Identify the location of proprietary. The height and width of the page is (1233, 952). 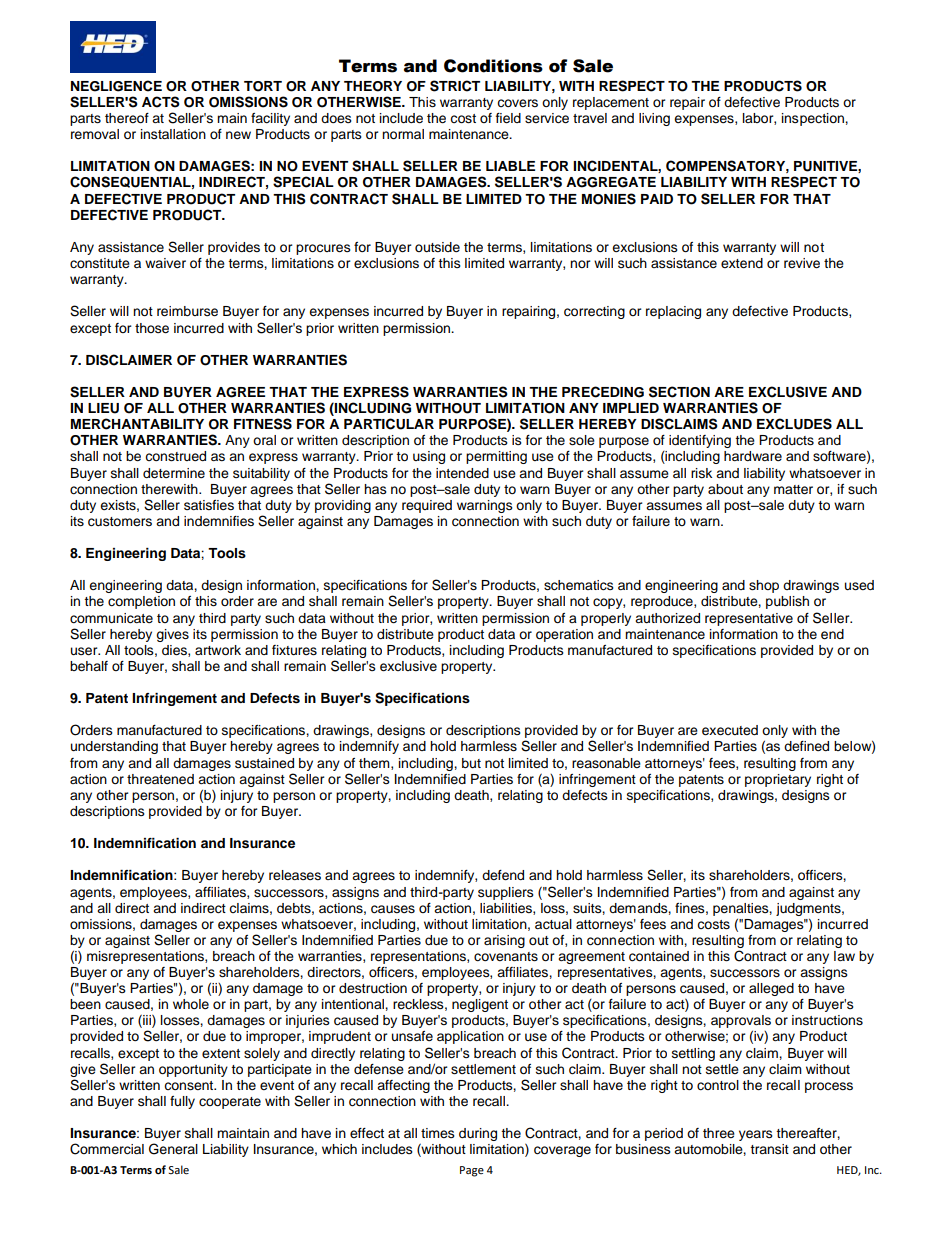
(778, 780).
